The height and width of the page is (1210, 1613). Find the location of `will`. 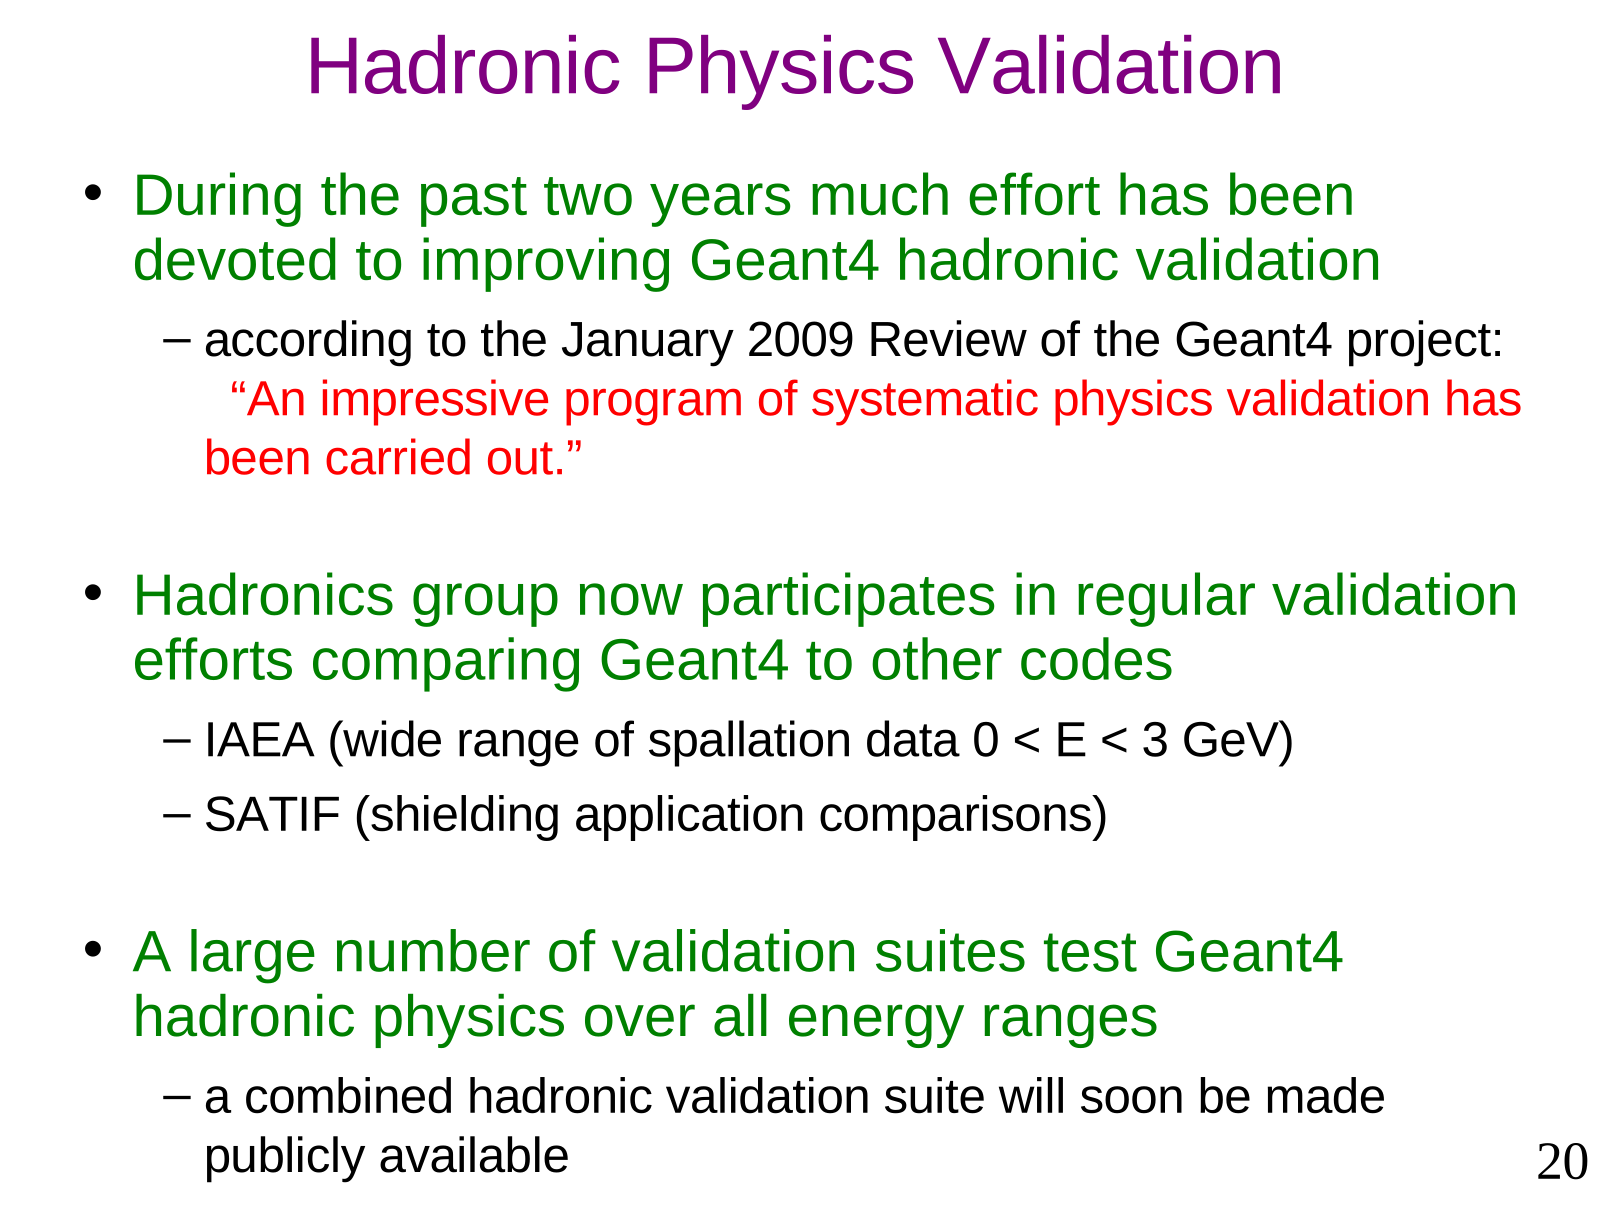

will is located at coordinates (1031, 1095).
